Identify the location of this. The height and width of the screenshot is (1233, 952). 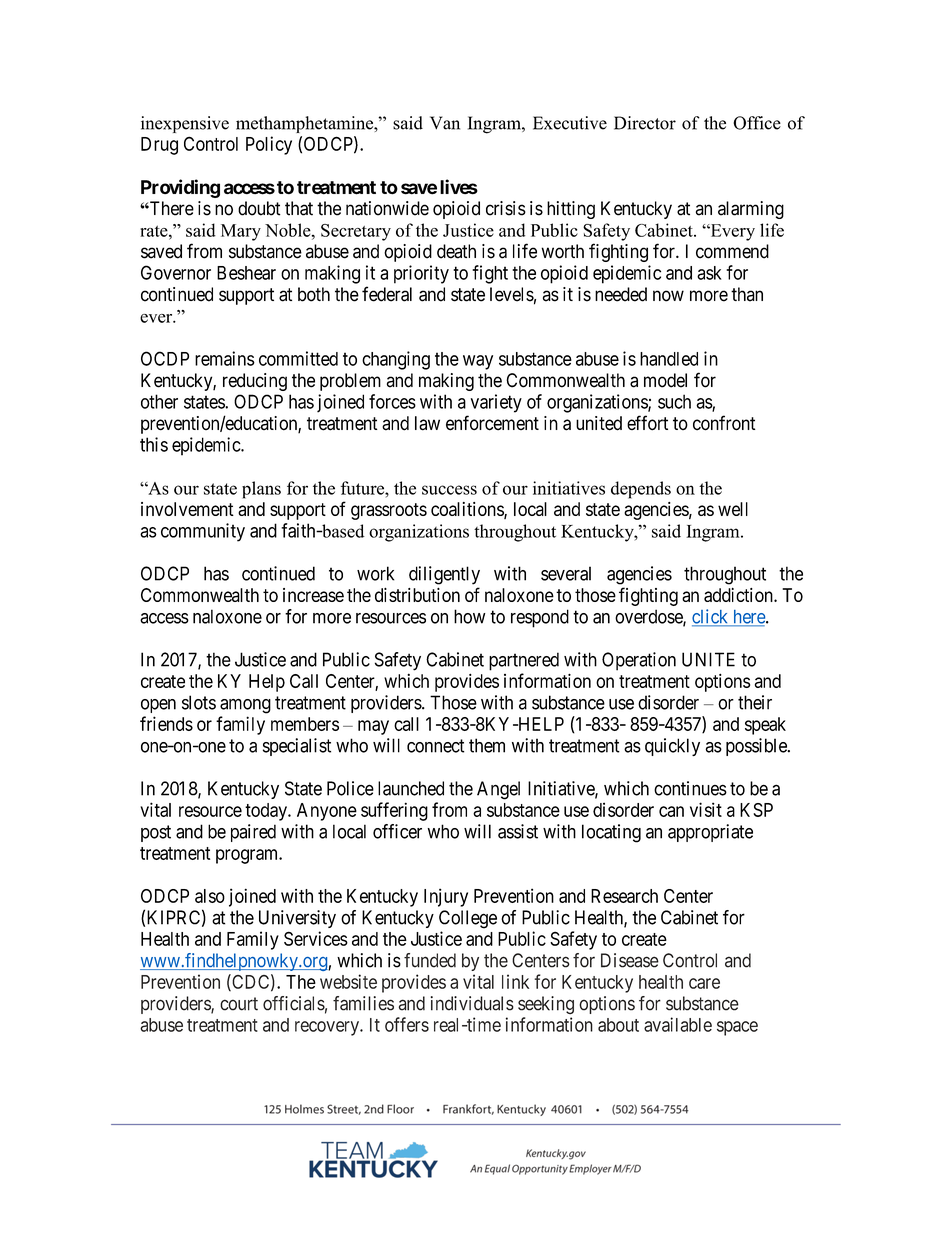
(154, 444).
